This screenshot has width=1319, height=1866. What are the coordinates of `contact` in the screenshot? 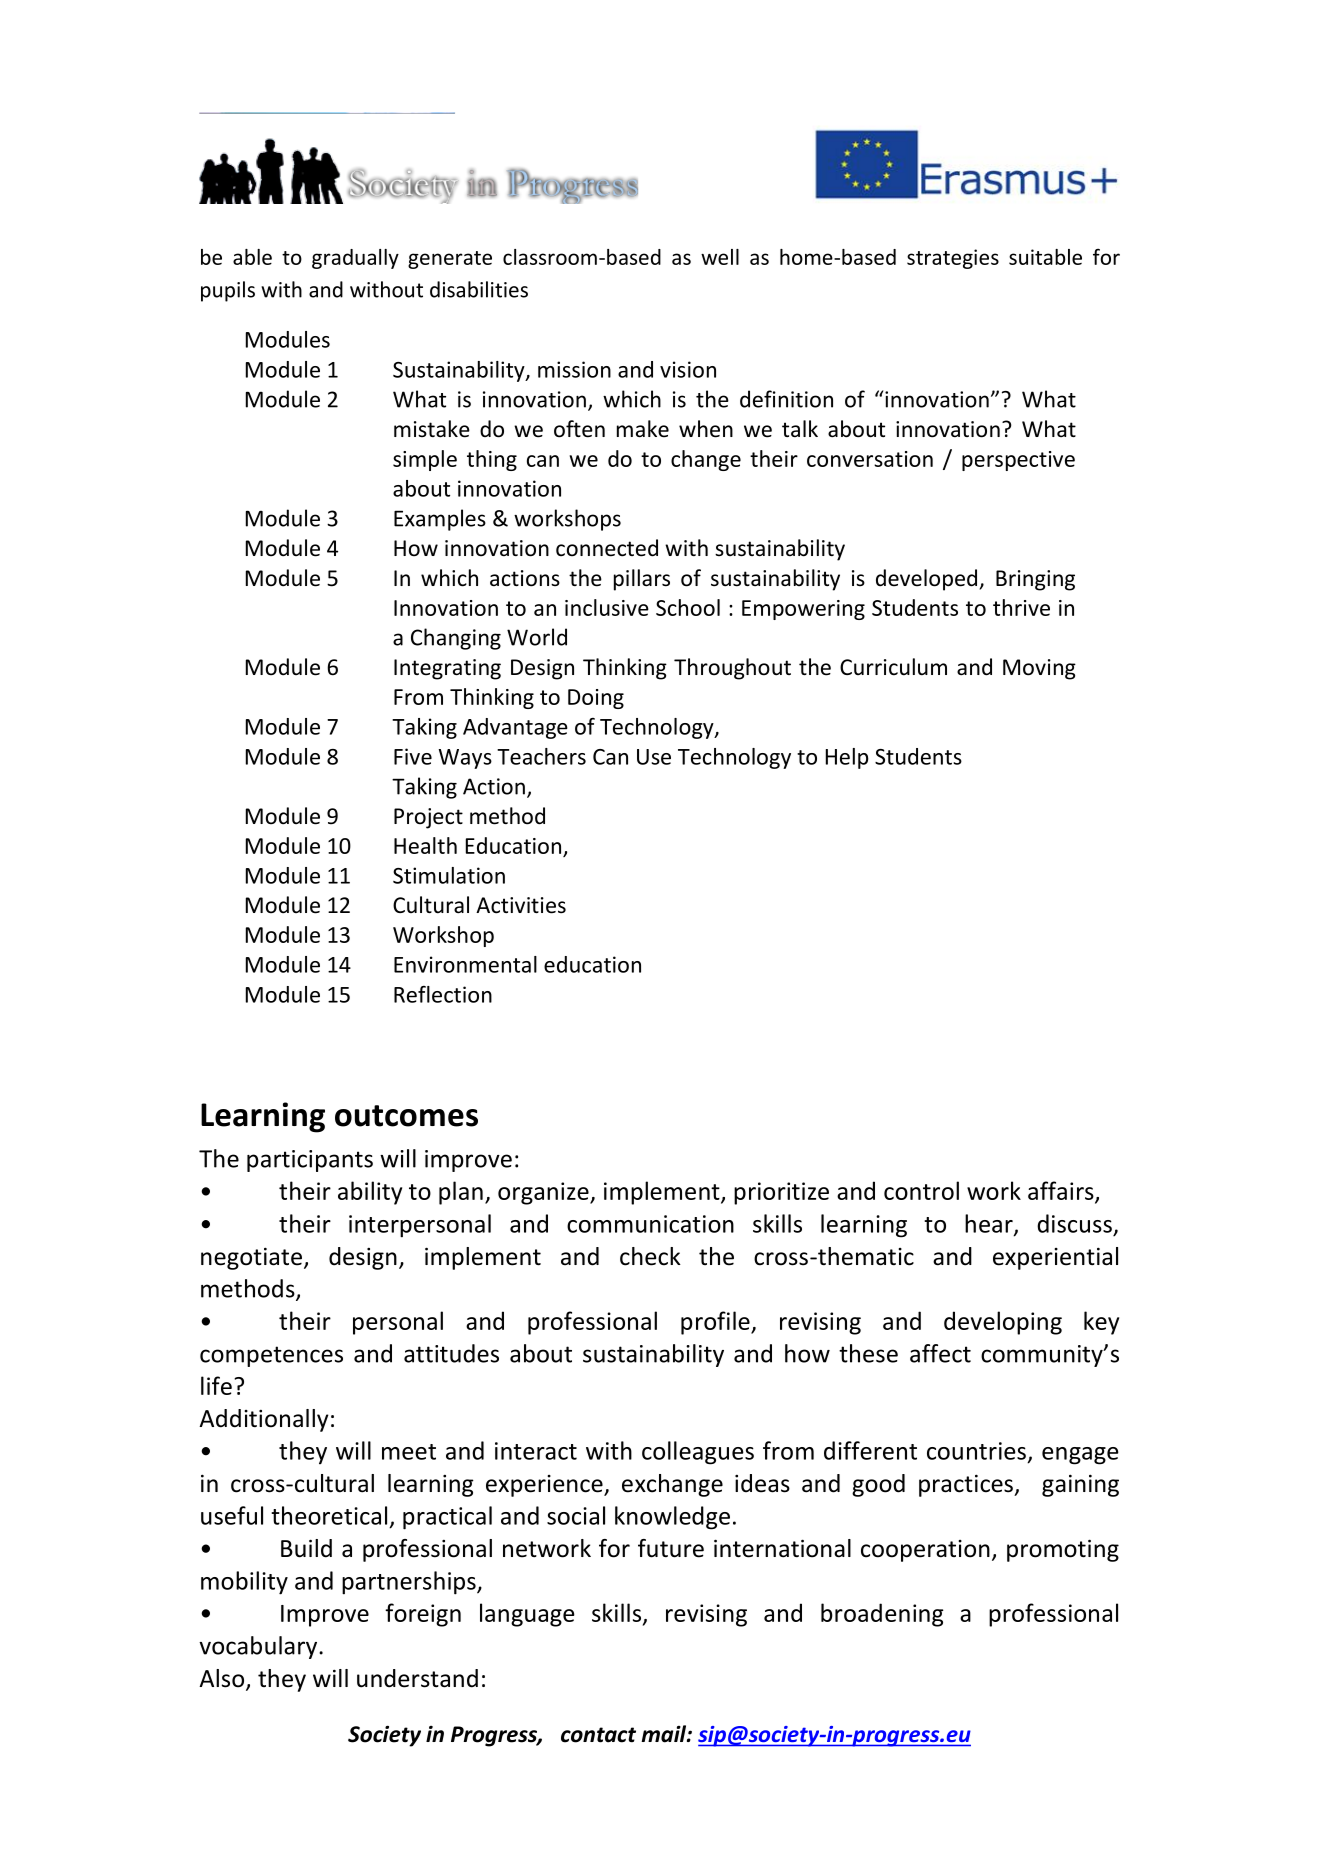 It's located at (598, 1735).
